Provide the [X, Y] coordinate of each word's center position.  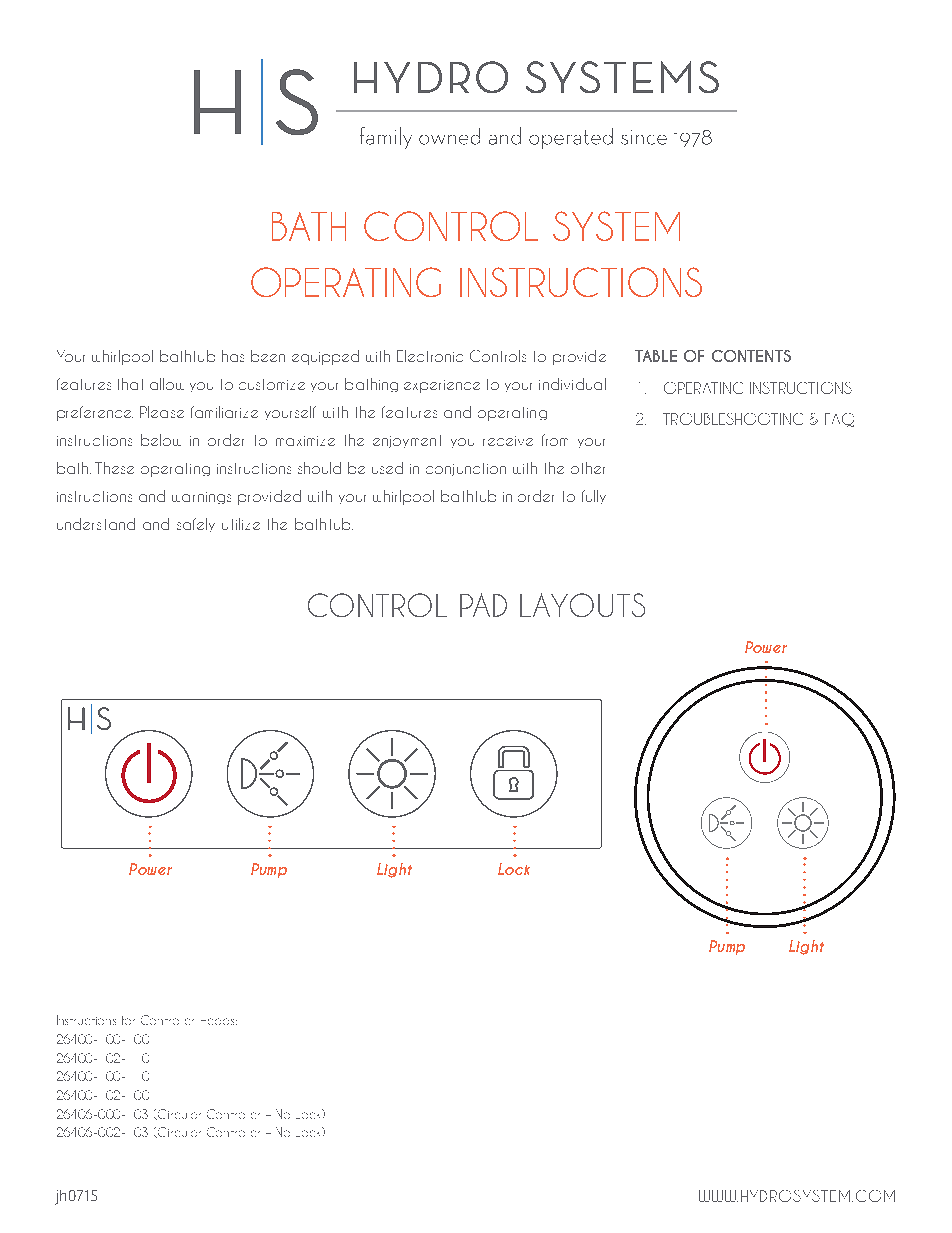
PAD [483, 605]
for [128, 1020]
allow [167, 384]
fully [594, 497]
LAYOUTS [582, 605]
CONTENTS [751, 356]
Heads [219, 1021]
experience [442, 386]
